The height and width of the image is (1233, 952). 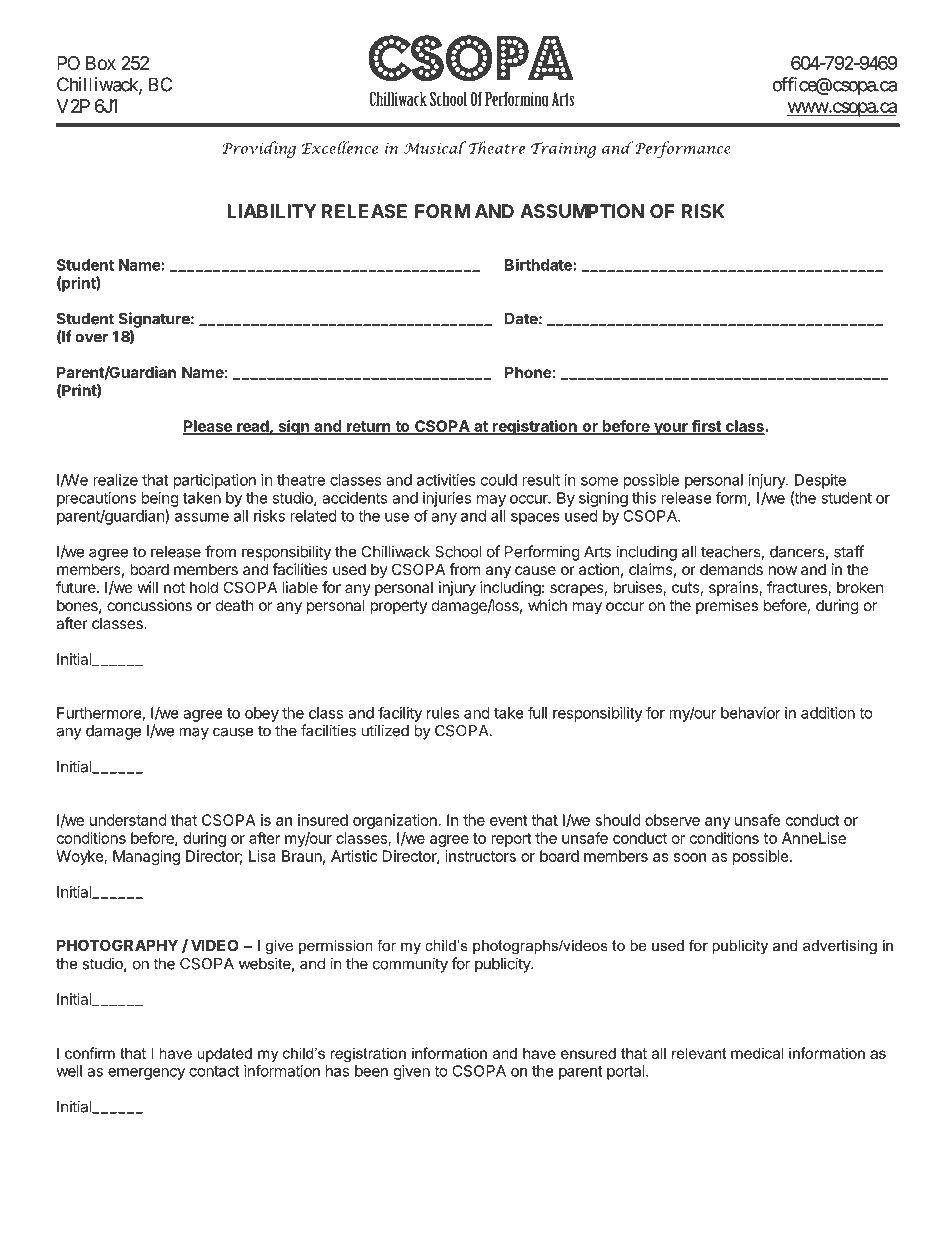 What do you see at coordinates (706, 427) in the image?
I see `first` at bounding box center [706, 427].
